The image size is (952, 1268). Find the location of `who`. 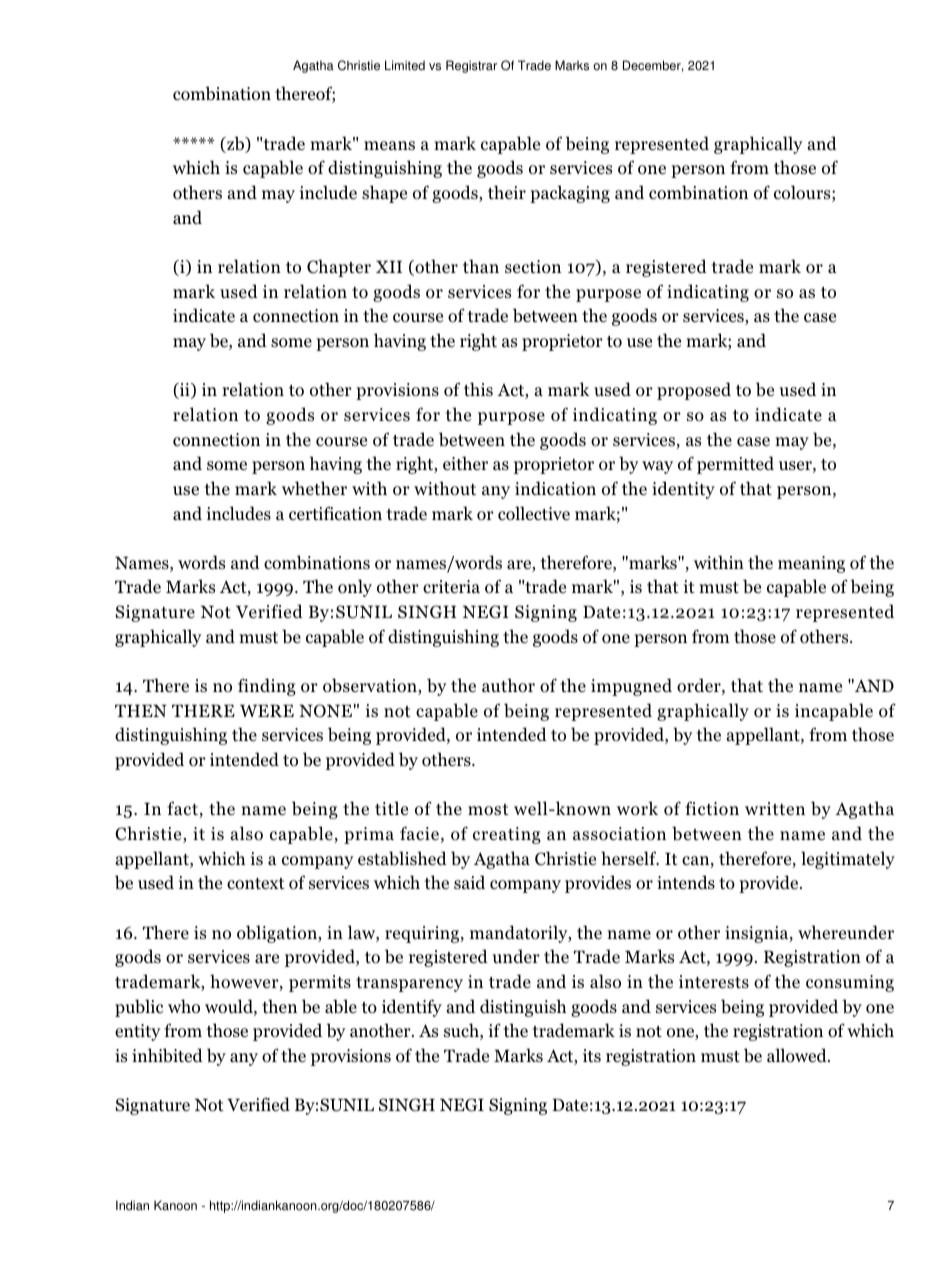

who is located at coordinates (184, 1006).
